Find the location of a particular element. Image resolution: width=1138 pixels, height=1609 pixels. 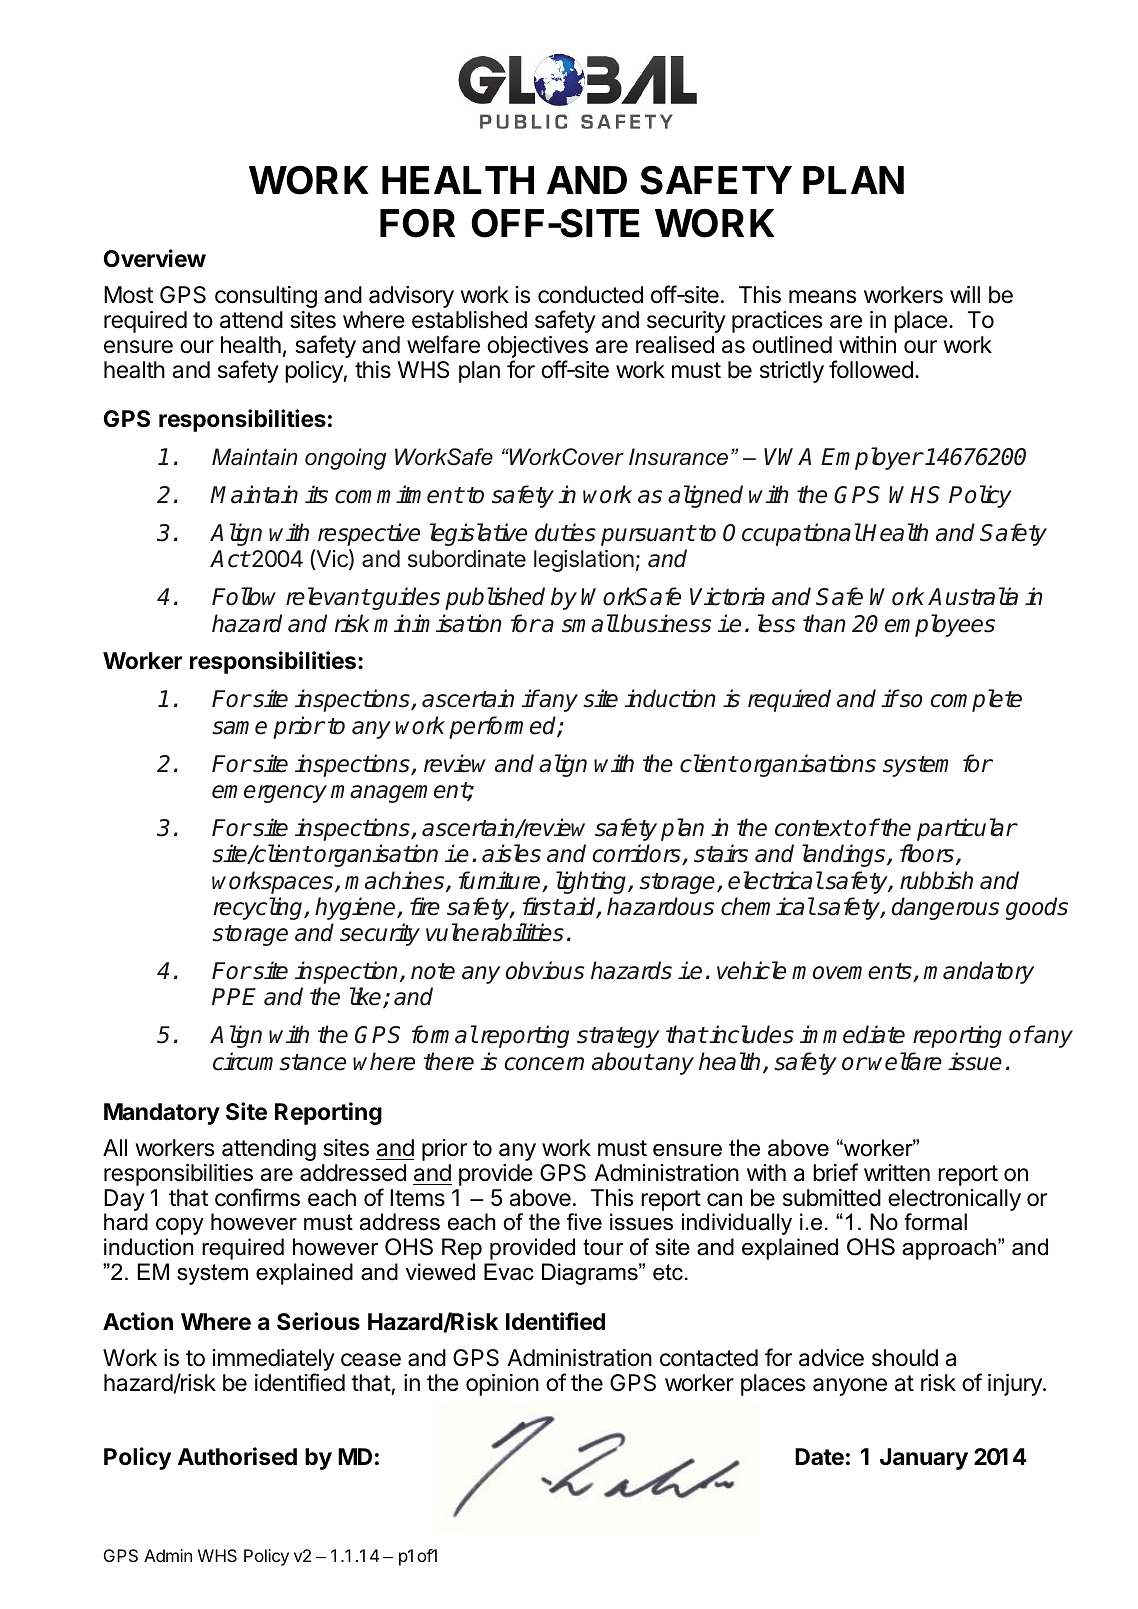

Australia is located at coordinates (973, 596).
